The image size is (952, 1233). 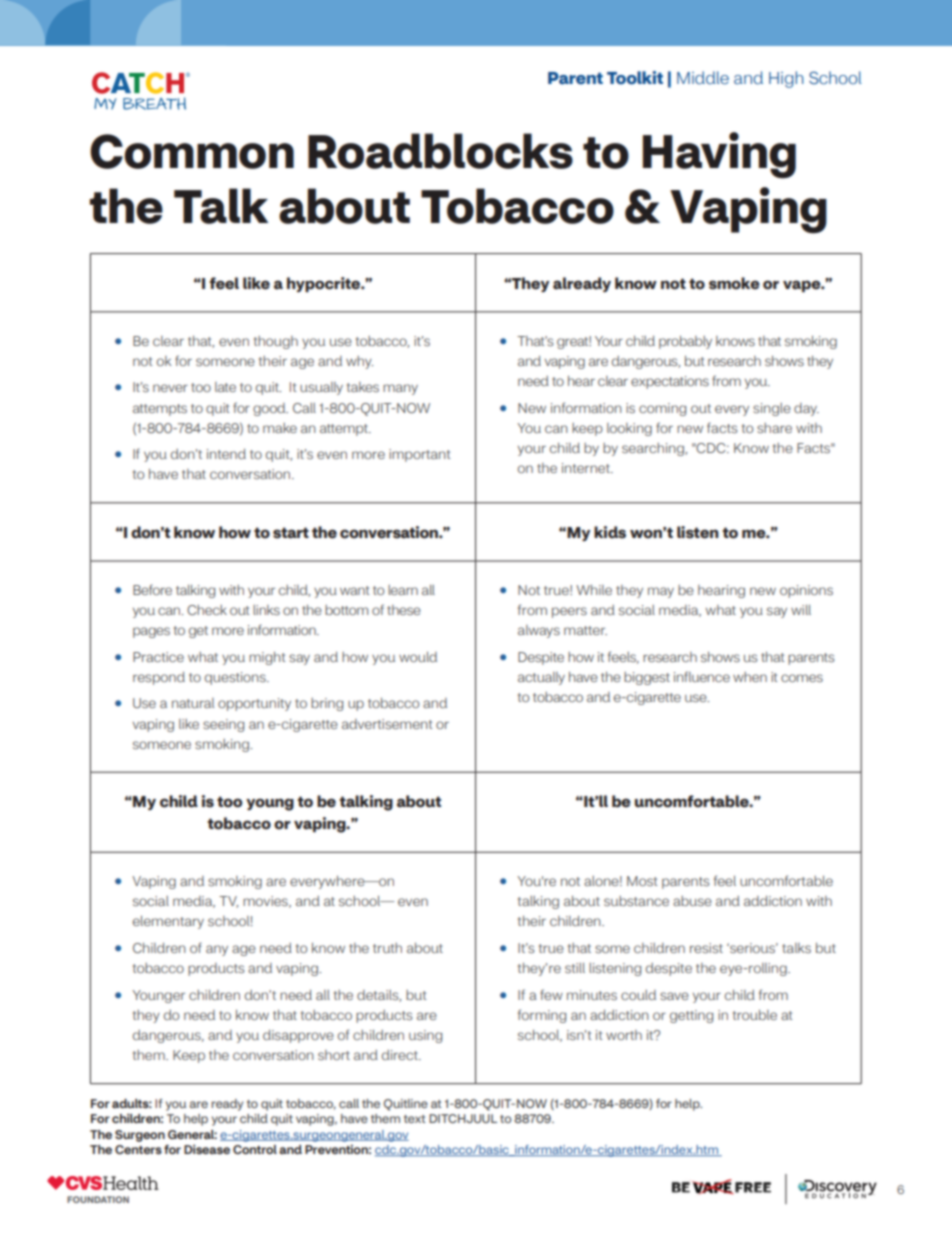 What do you see at coordinates (692, 901) in the screenshot?
I see `abuse` at bounding box center [692, 901].
